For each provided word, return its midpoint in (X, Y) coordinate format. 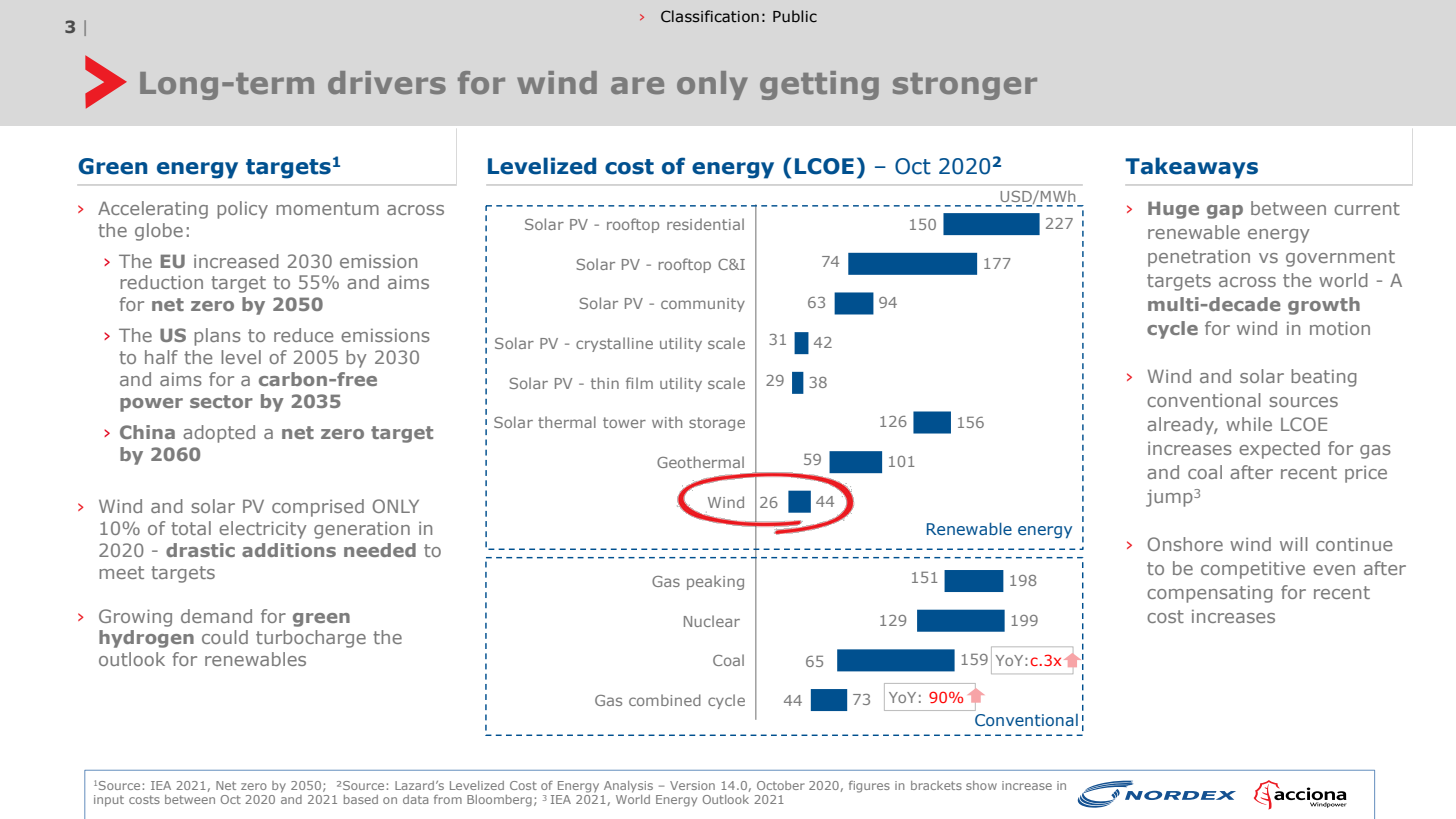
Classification (710, 16)
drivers (387, 82)
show (981, 785)
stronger (965, 86)
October (781, 785)
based (361, 799)
